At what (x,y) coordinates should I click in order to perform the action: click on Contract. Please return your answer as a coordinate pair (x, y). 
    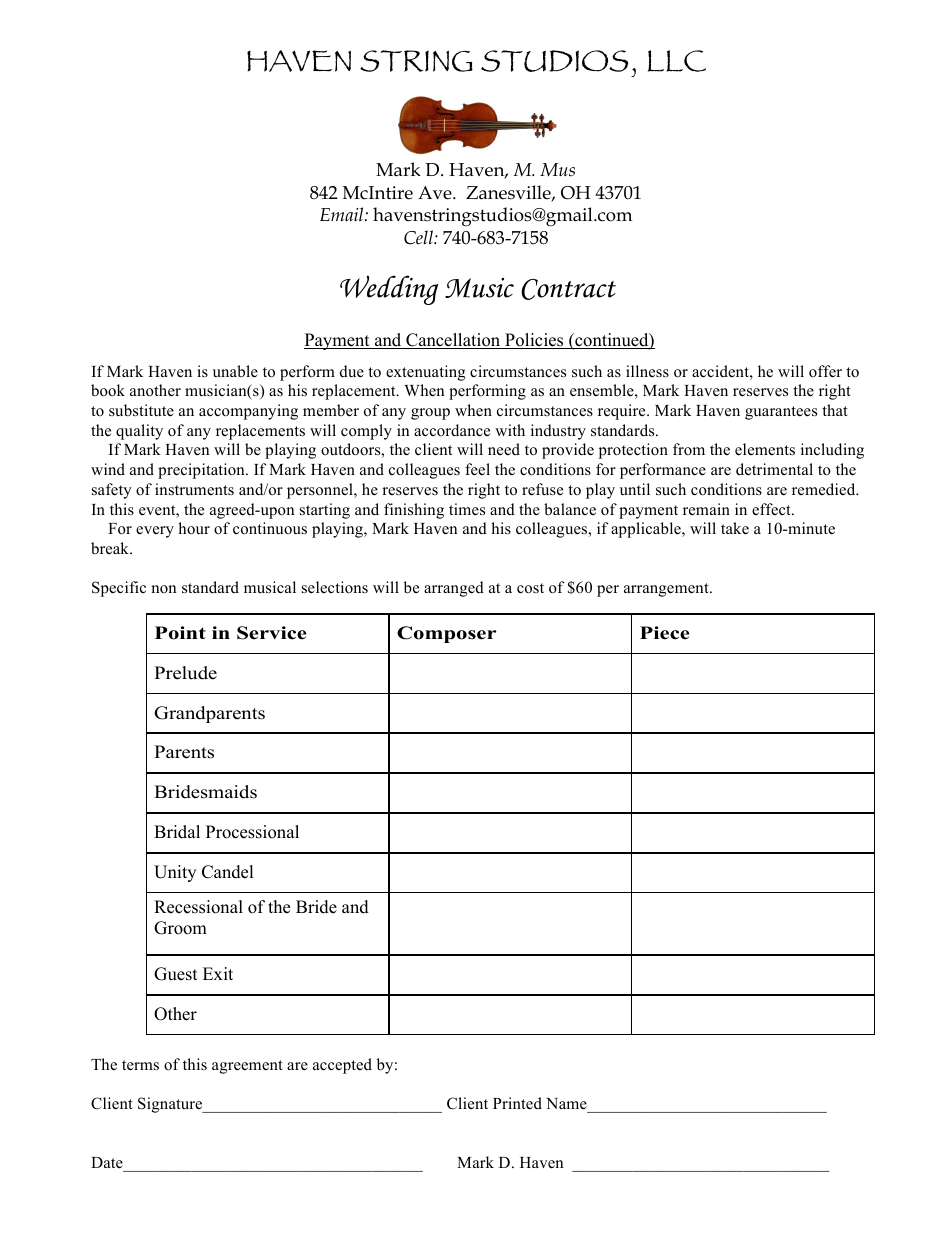
    Looking at the image, I should click on (568, 289).
